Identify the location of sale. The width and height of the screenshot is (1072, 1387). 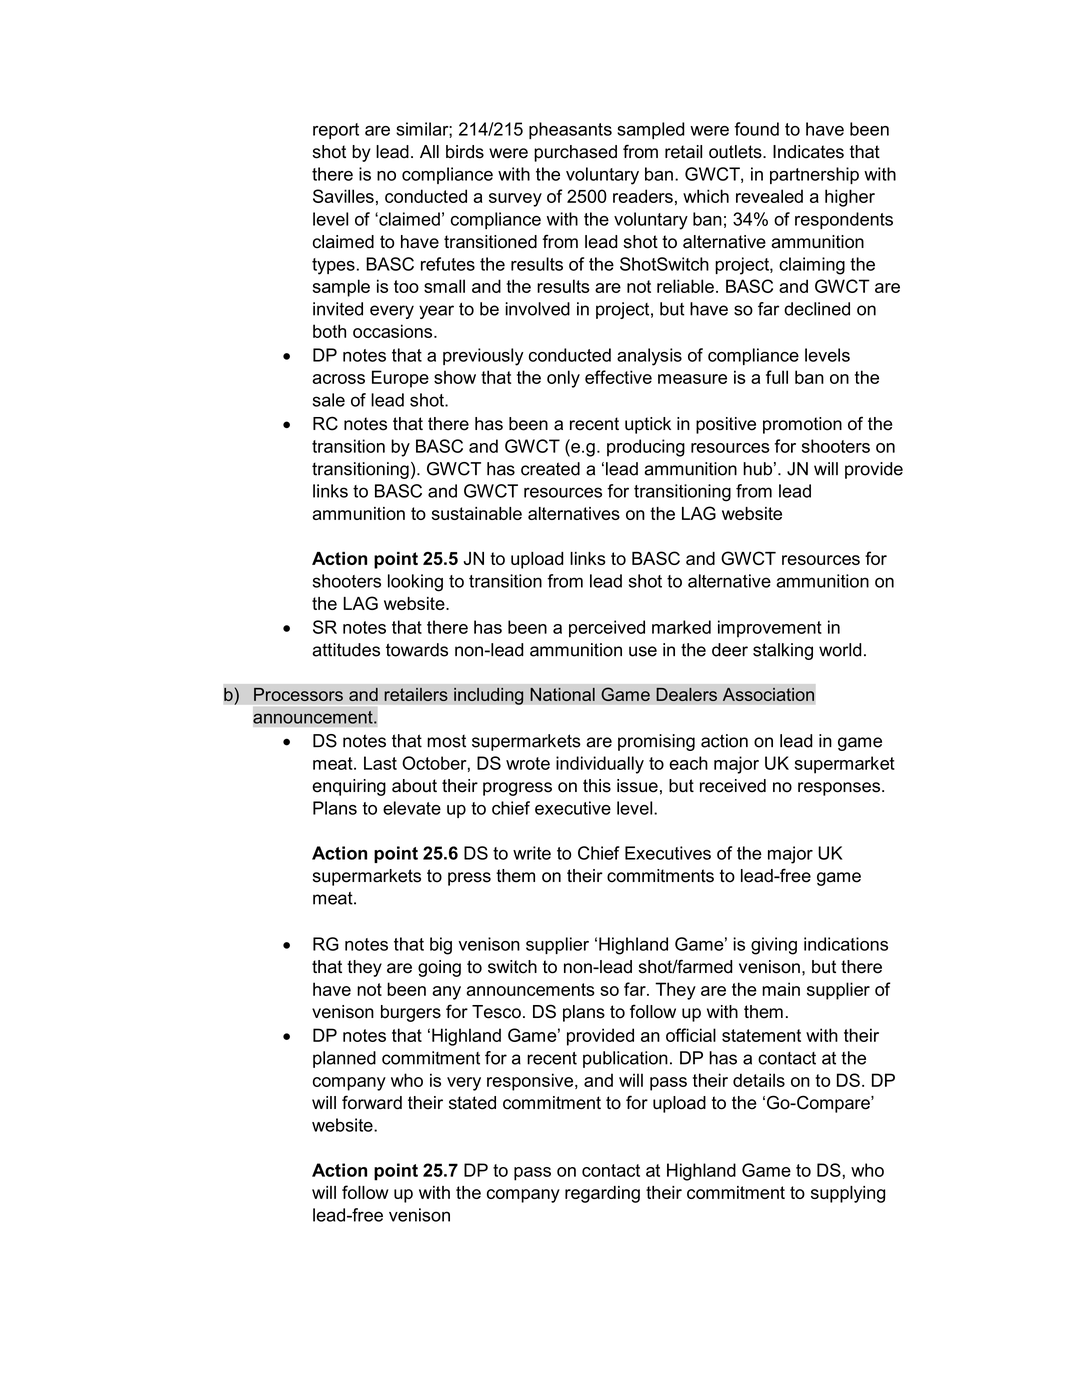
(329, 400).
